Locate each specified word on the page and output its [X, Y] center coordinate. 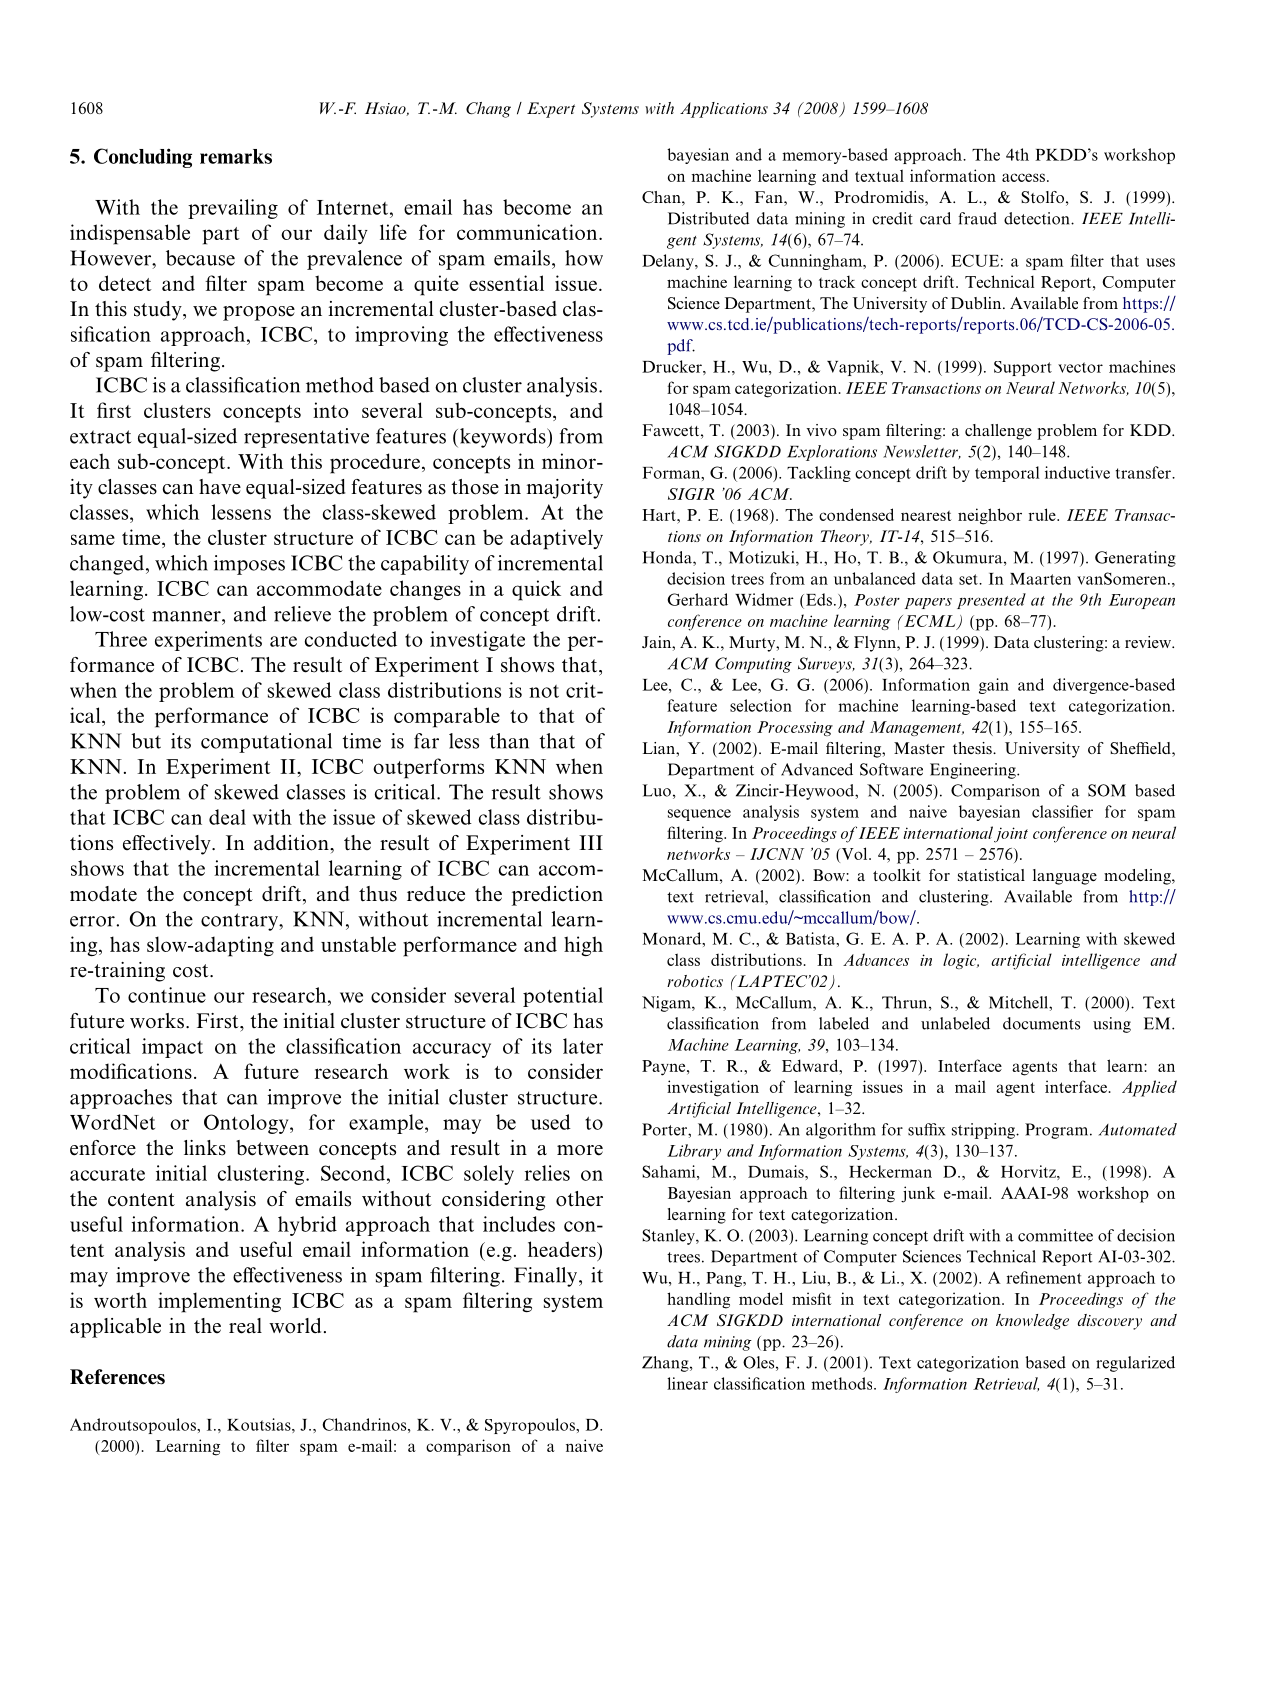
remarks [236, 156]
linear [687, 1383]
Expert [551, 110]
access [1023, 177]
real [245, 1326]
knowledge [1032, 1322]
